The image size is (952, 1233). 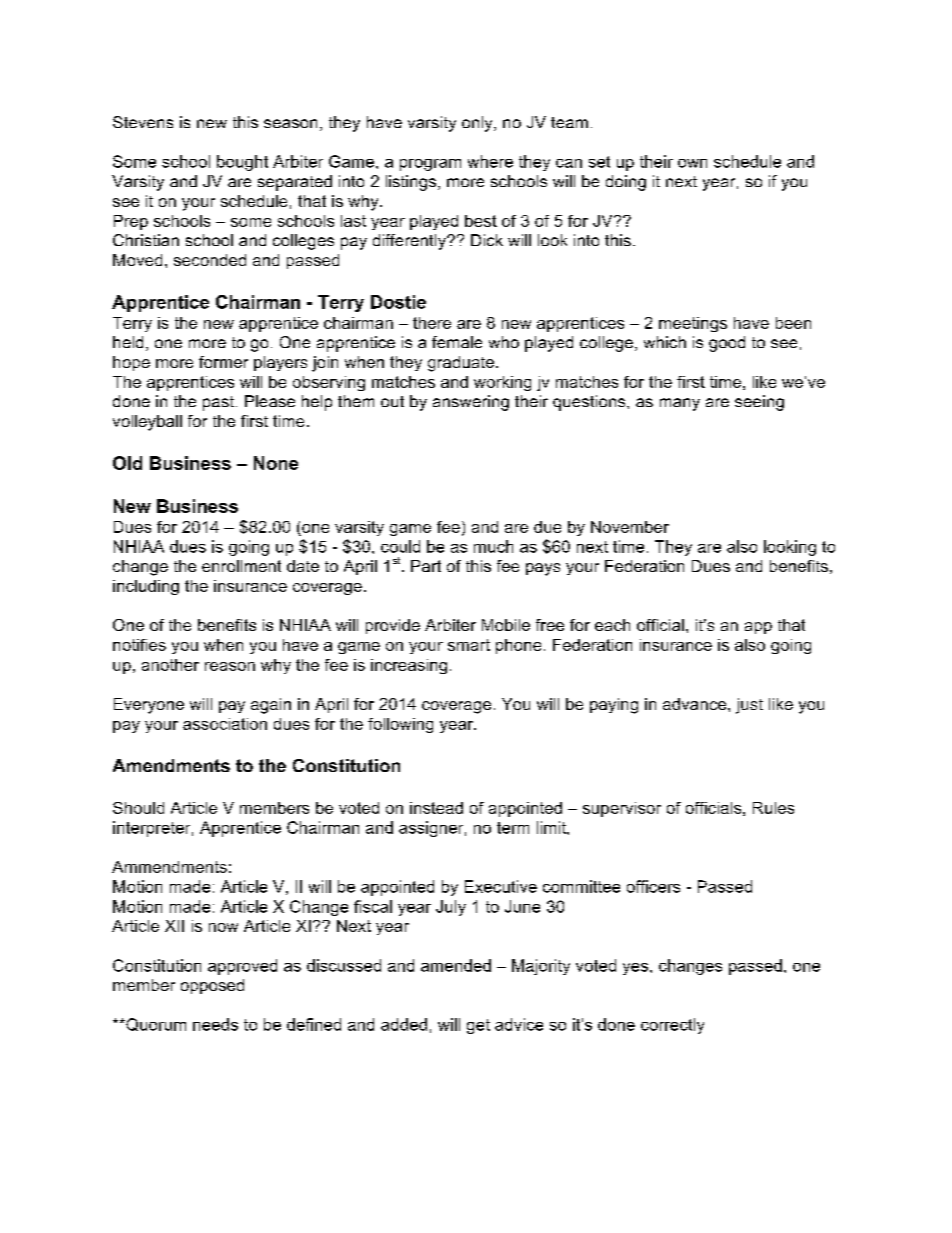 I want to click on where, so click(x=490, y=161).
